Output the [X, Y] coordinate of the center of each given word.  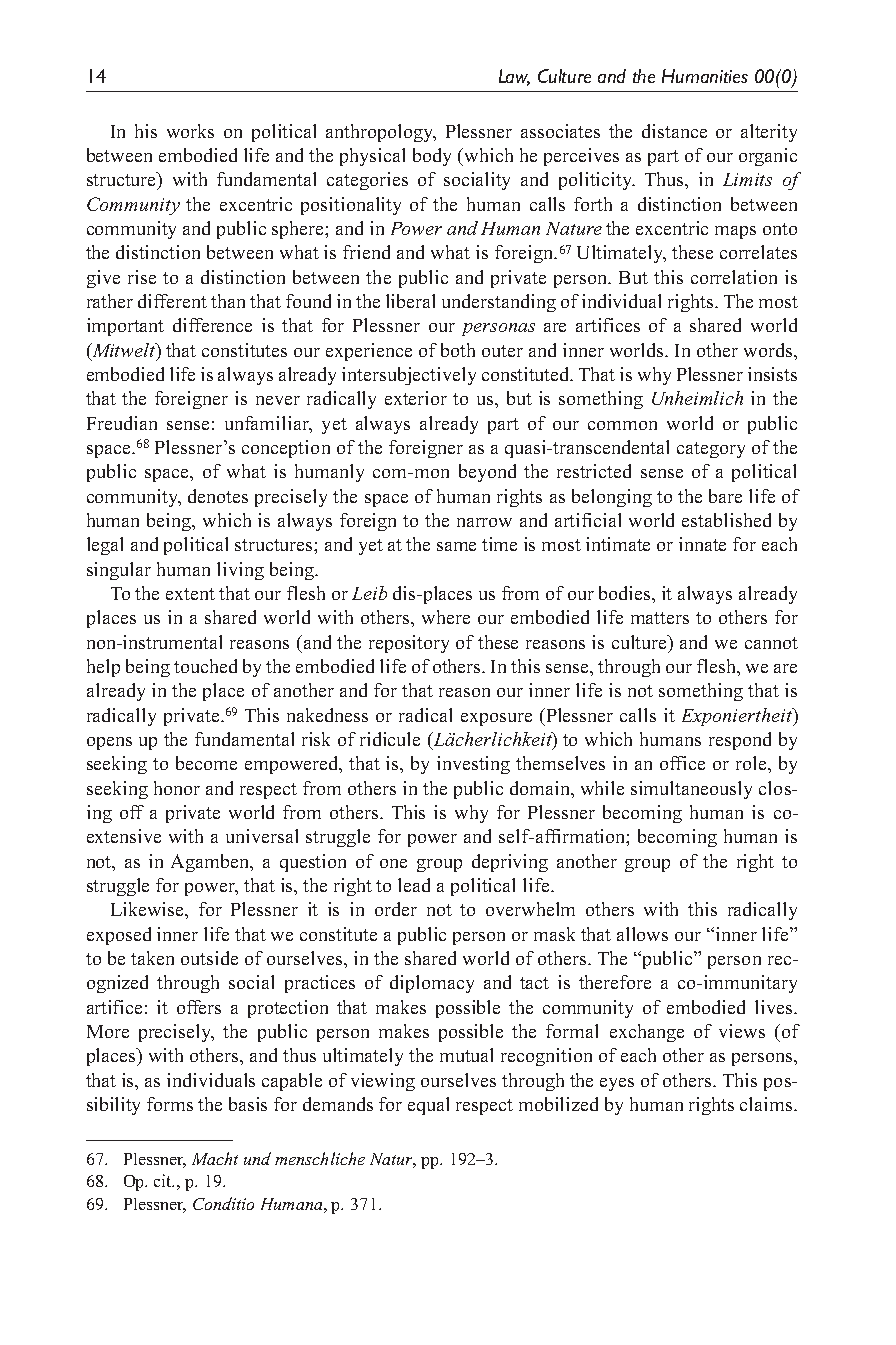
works [190, 131]
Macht [215, 1158]
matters [660, 618]
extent [190, 594]
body [432, 157]
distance [674, 131]
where [446, 617]
